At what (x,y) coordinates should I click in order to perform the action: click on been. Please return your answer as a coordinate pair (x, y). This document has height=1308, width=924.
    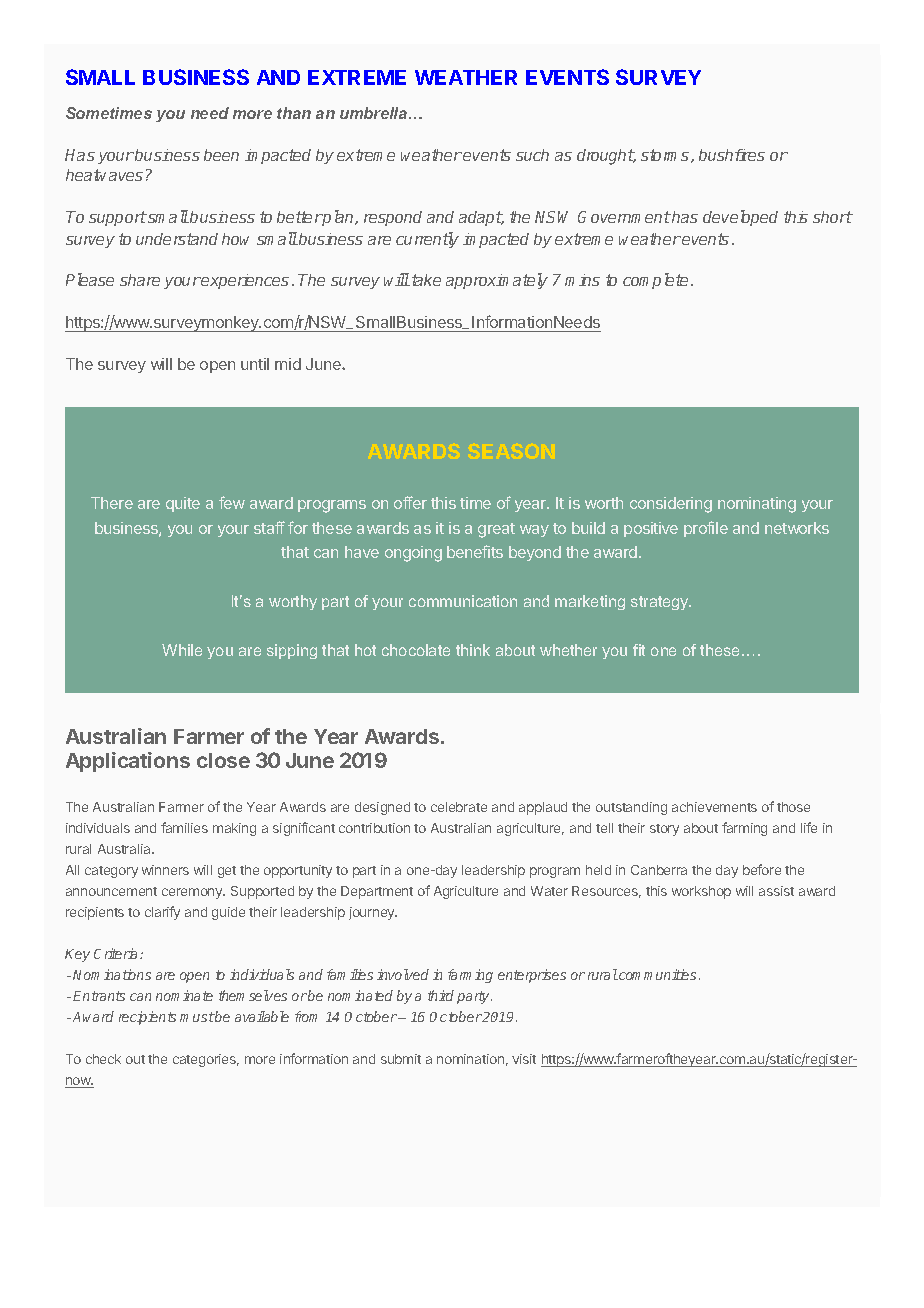
    Looking at the image, I should click on (221, 155).
